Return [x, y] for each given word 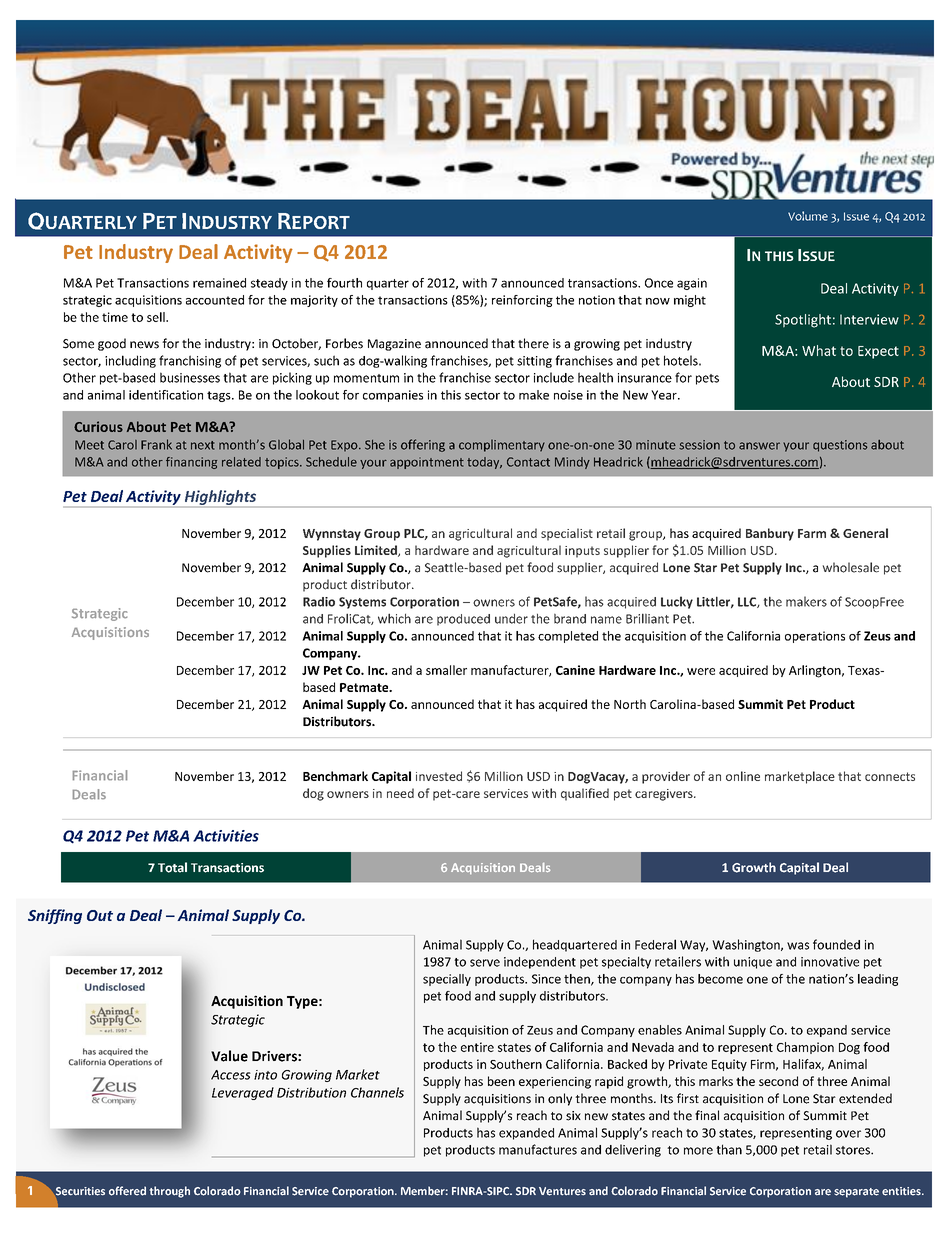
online [743, 776]
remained [219, 283]
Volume [808, 216]
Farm [812, 533]
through [170, 1192]
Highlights [220, 498]
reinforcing [522, 301]
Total [172, 867]
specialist [567, 534]
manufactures [538, 1149]
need [400, 793]
